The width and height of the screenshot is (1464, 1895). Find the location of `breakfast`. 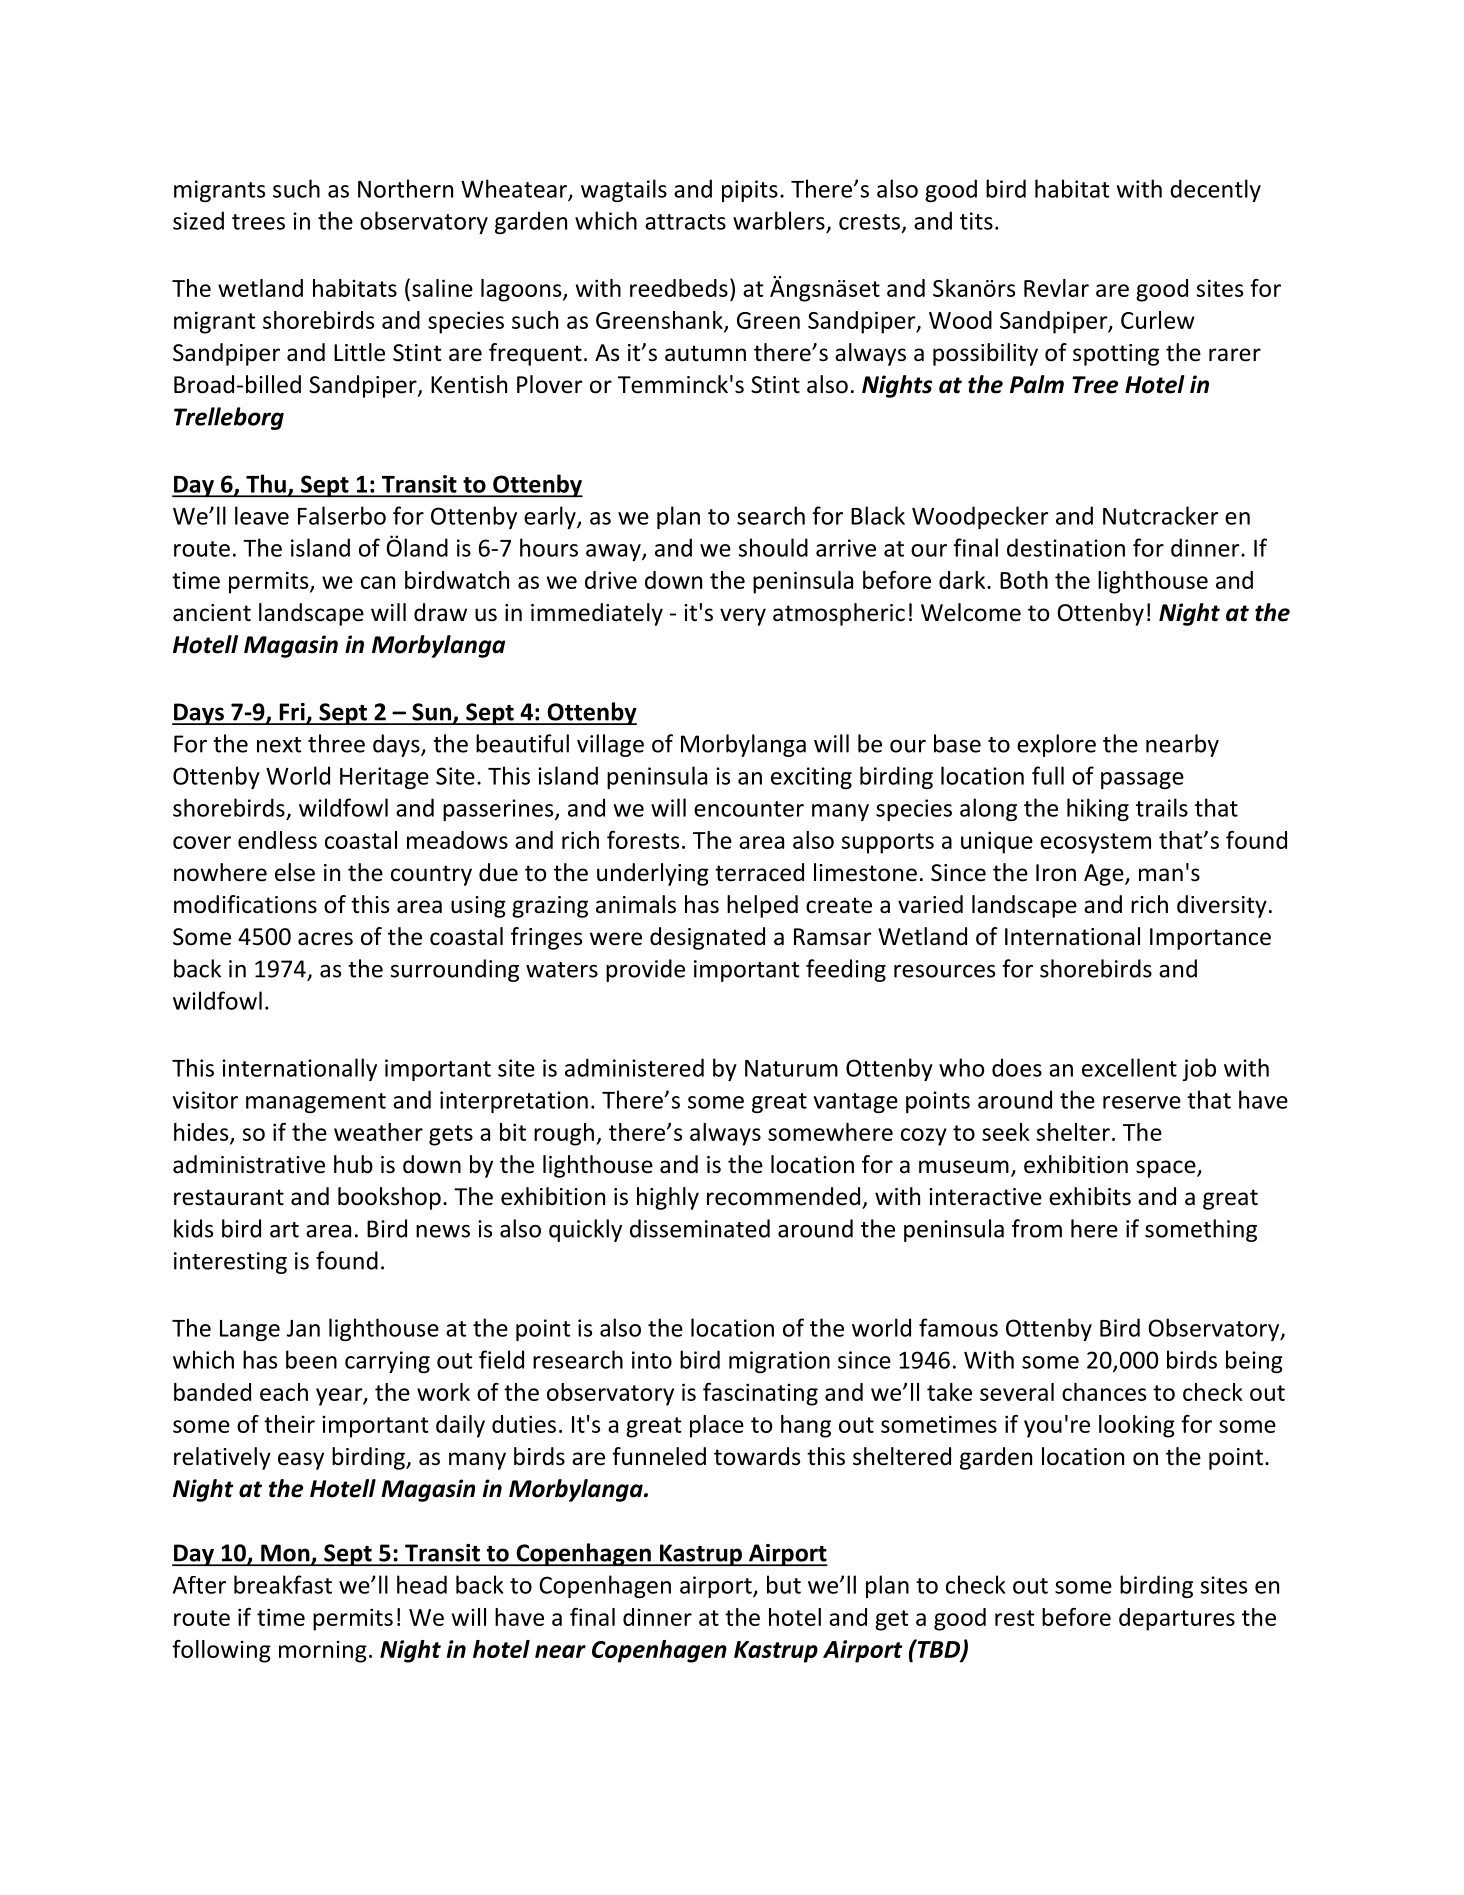

breakfast is located at coordinates (283, 1584).
